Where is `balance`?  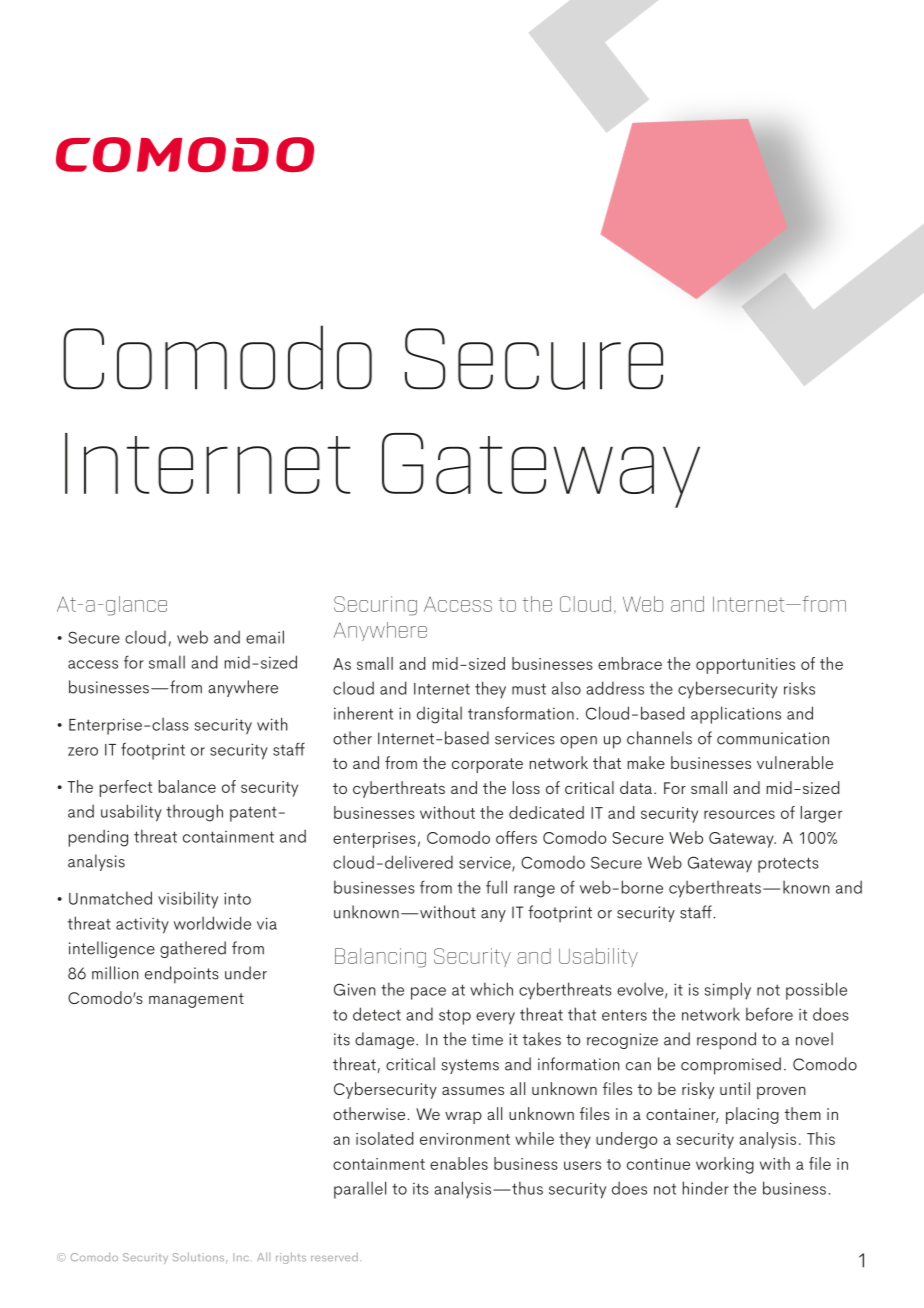 balance is located at coordinates (187, 786).
